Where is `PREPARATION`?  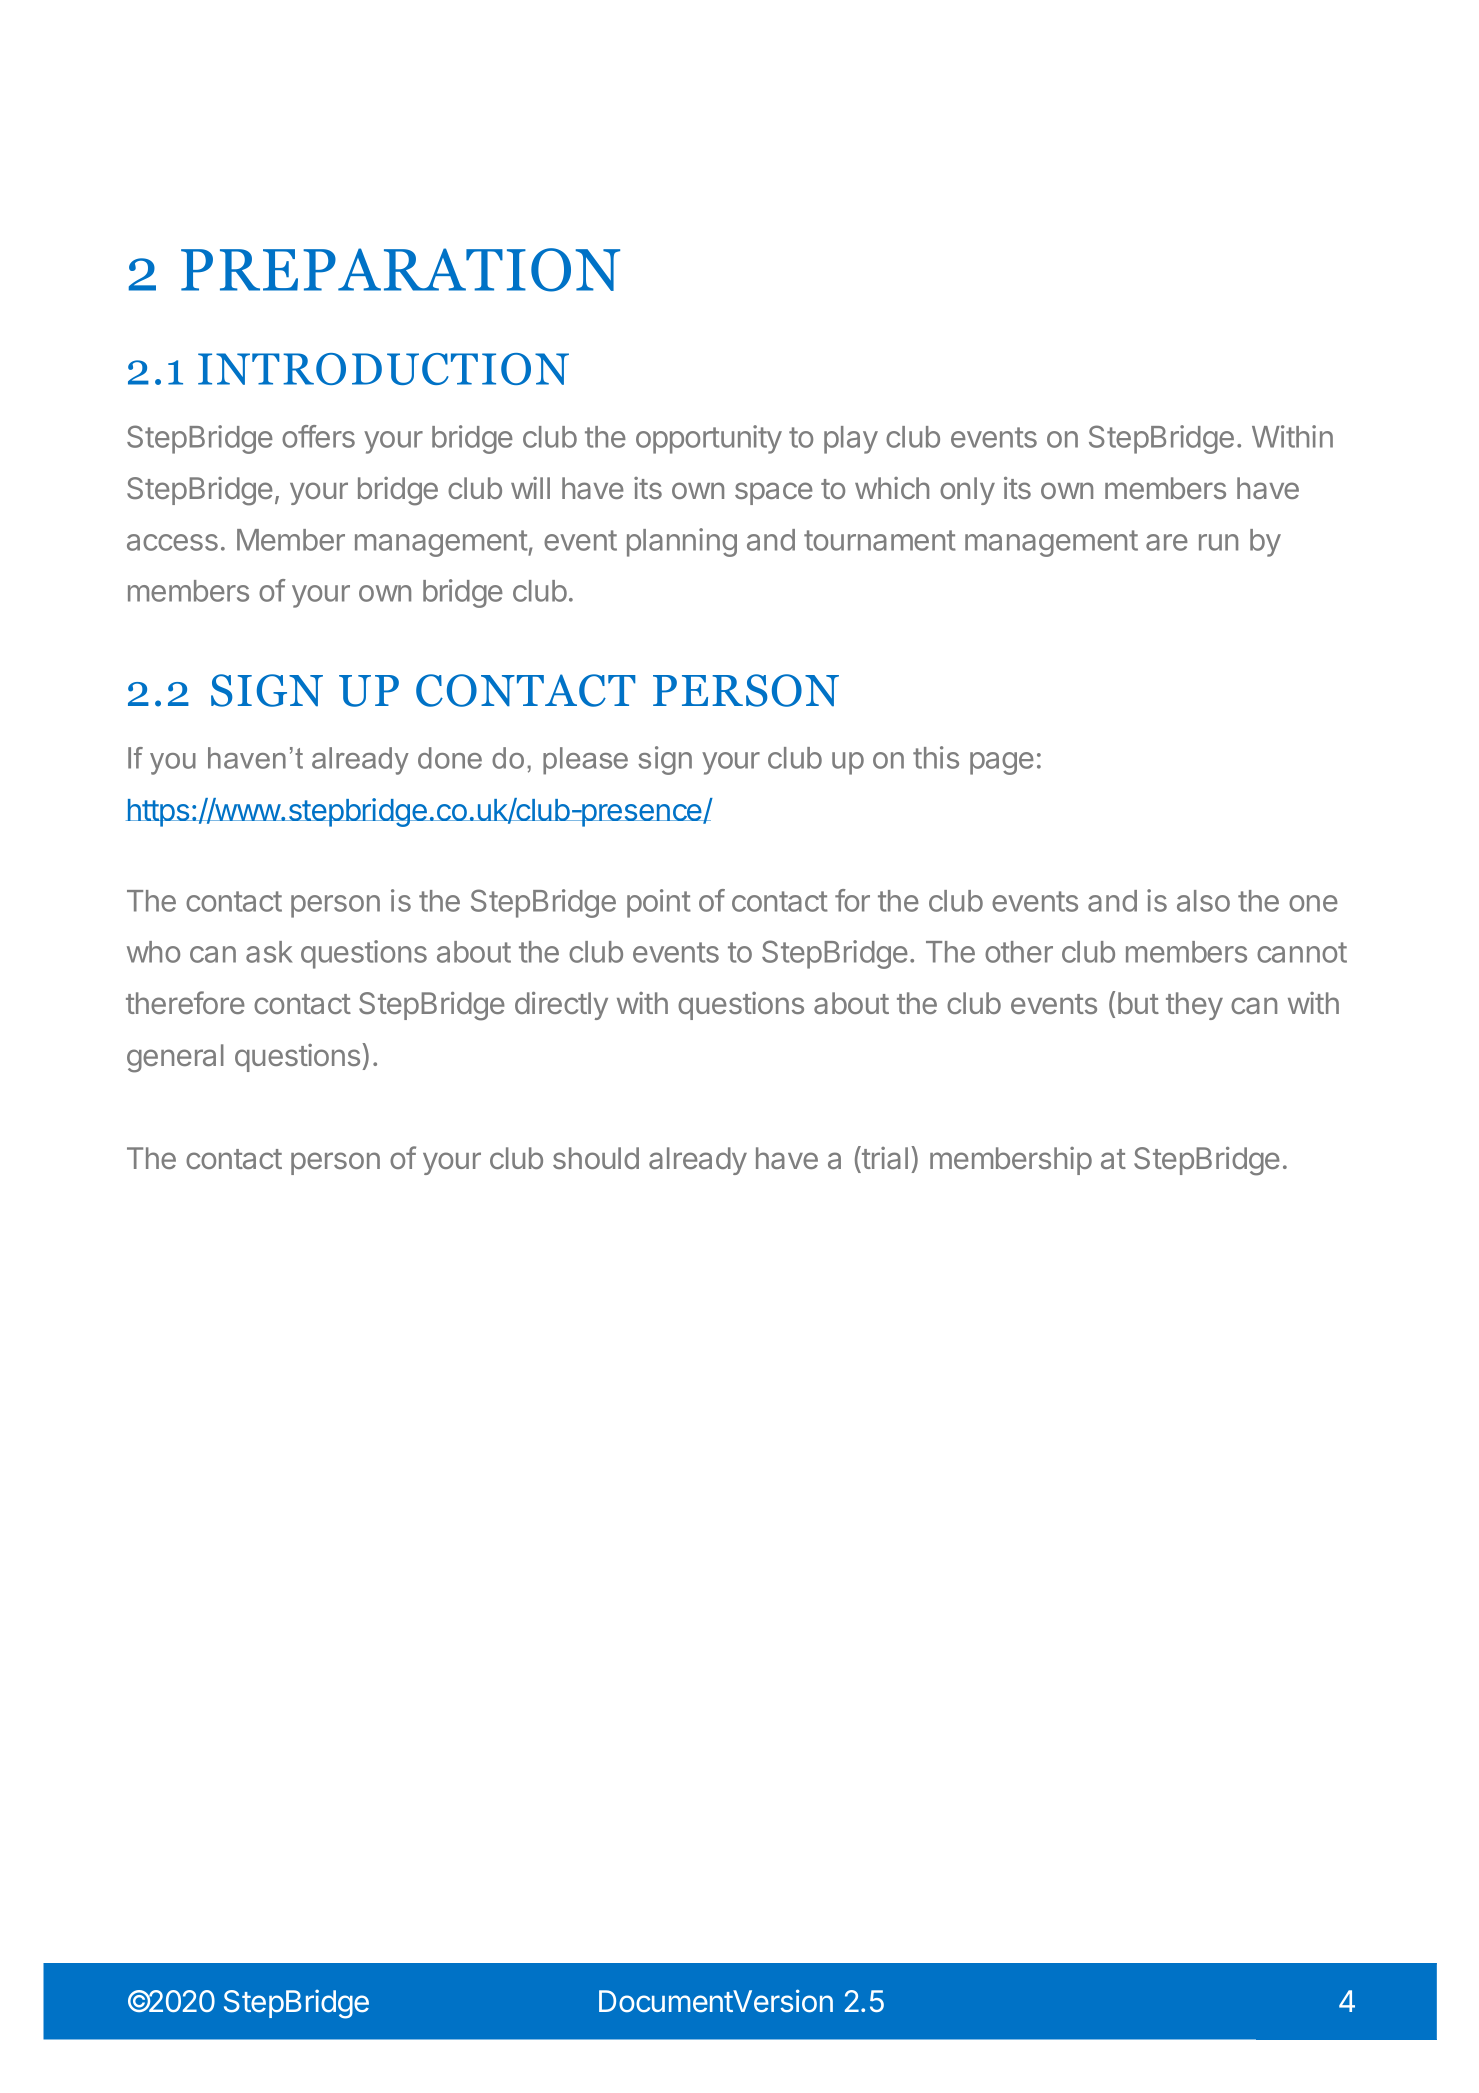 PREPARATION is located at coordinates (400, 270).
